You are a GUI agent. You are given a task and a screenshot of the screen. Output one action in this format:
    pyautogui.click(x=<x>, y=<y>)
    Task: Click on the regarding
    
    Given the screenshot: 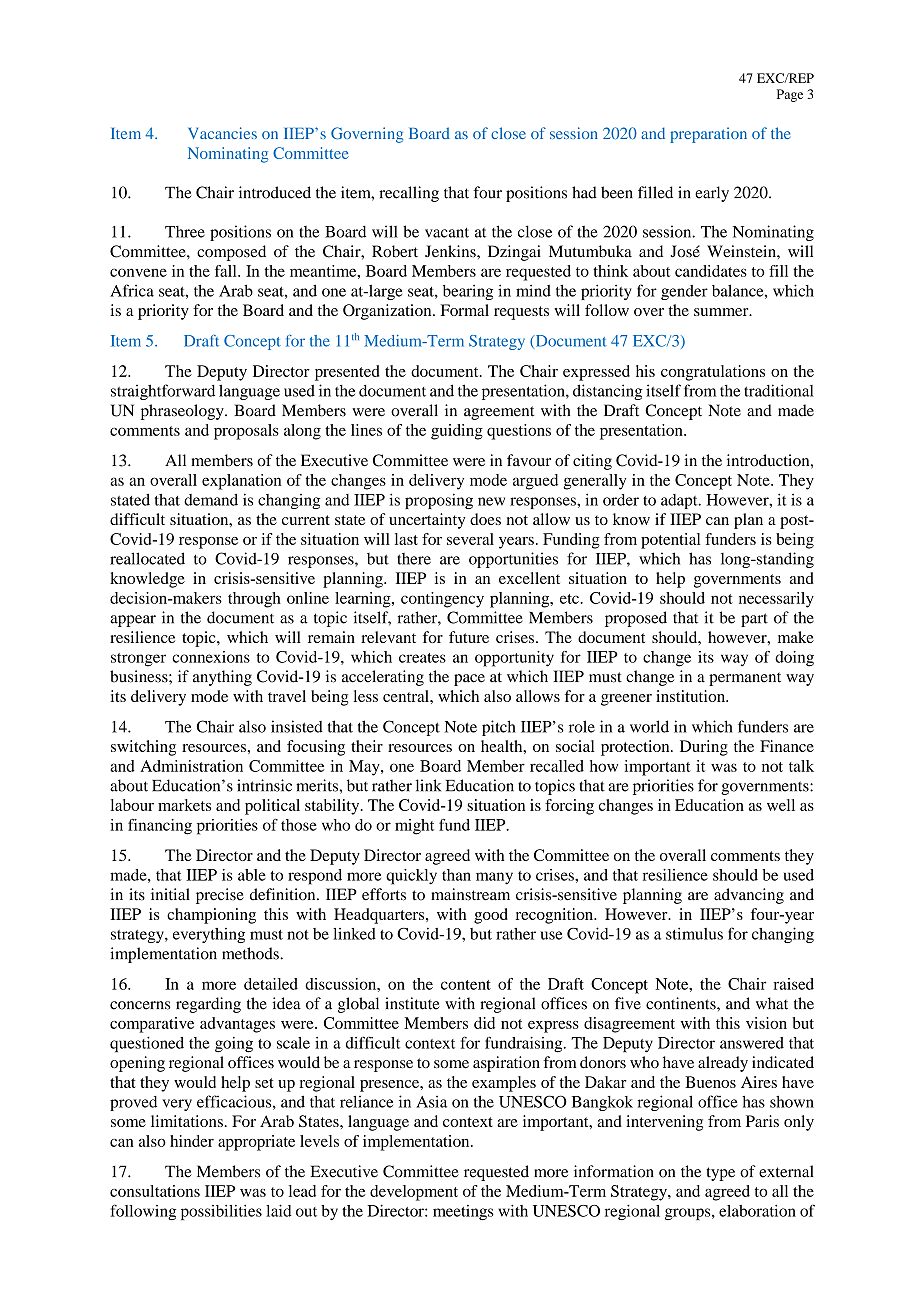 What is the action you would take?
    pyautogui.click(x=208, y=1005)
